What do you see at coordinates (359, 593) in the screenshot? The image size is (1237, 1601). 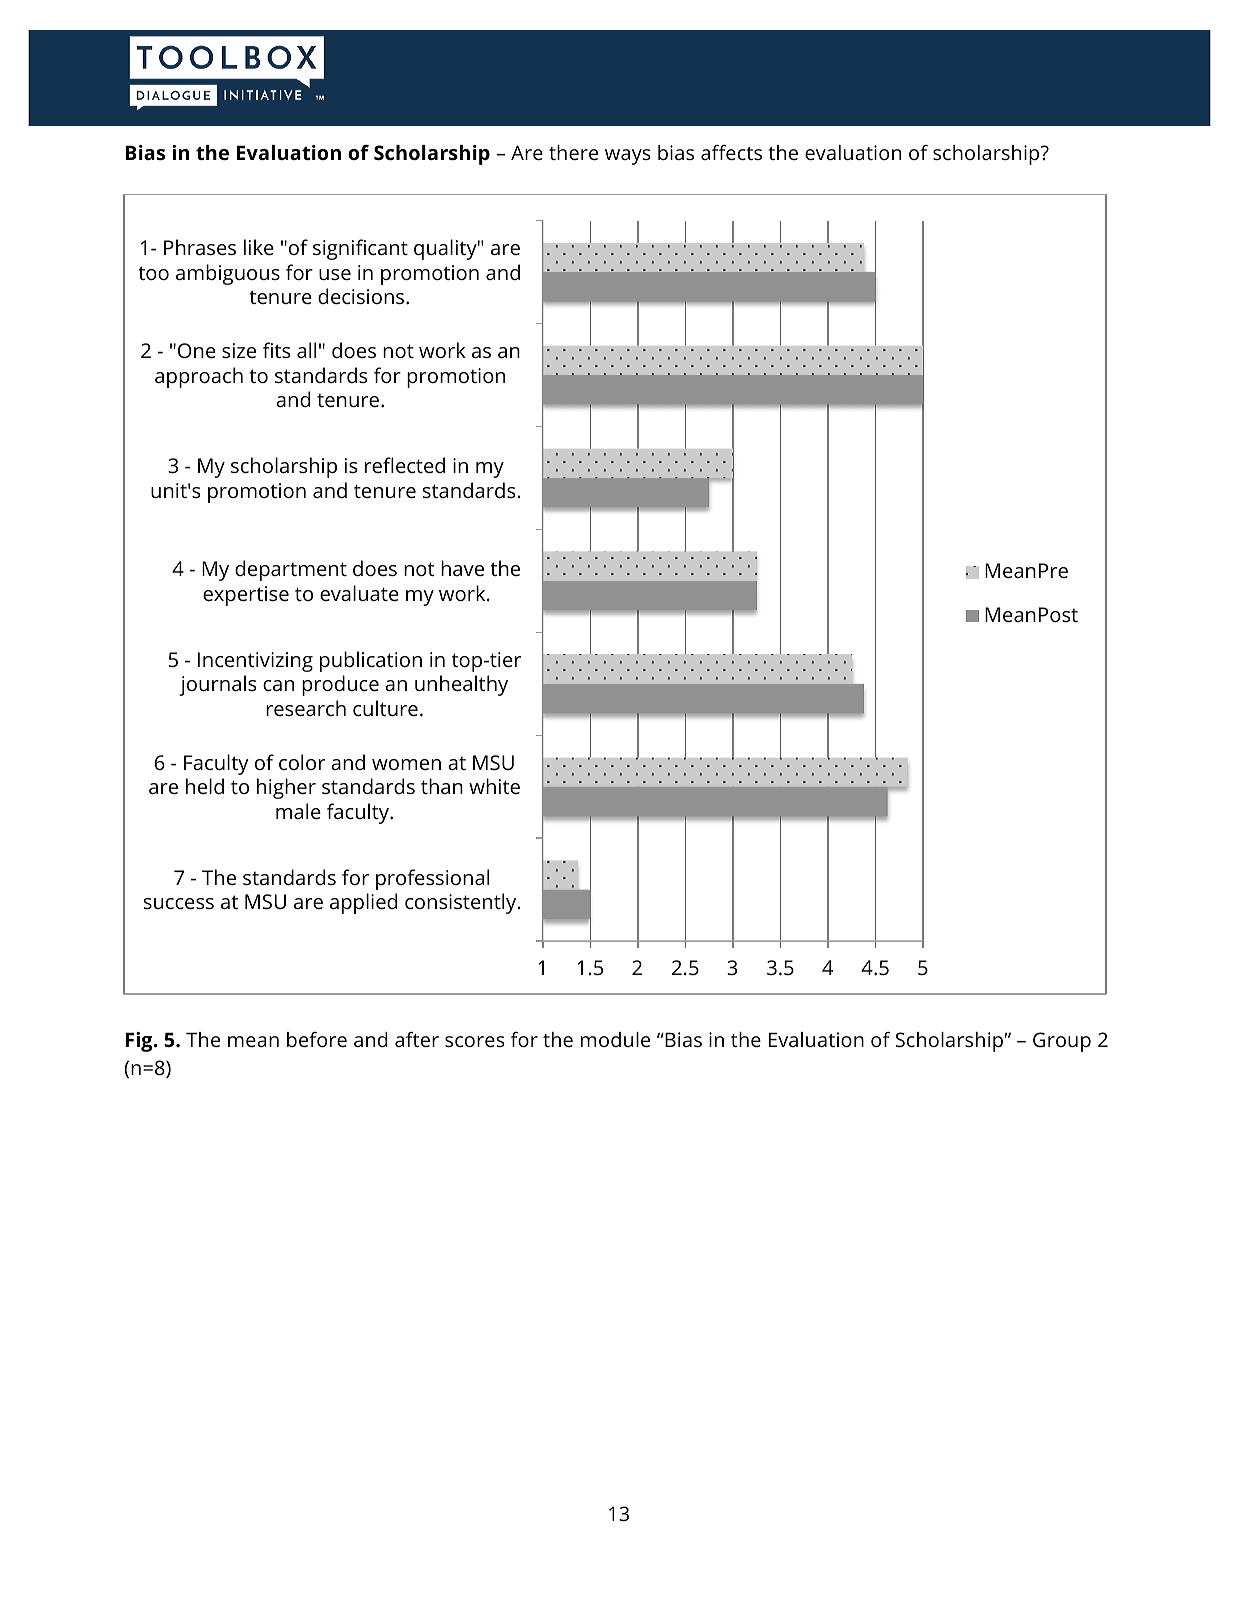 I see `evaluate` at bounding box center [359, 593].
